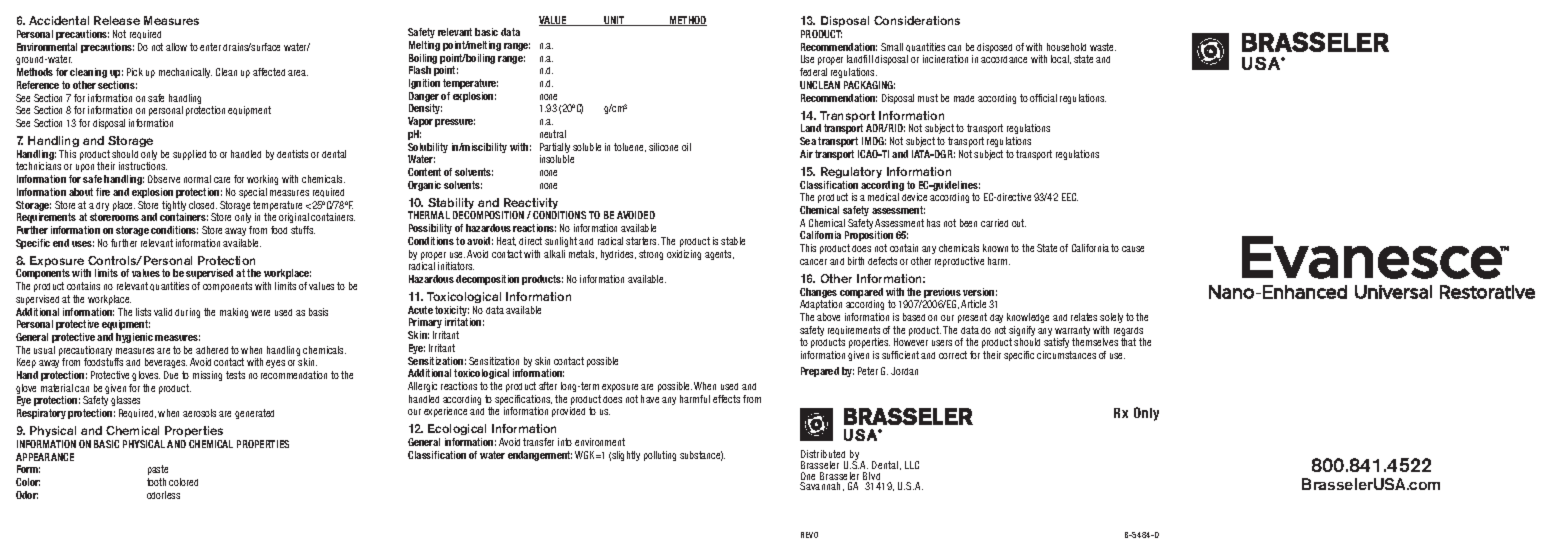 The height and width of the document is (555, 1568). I want to click on Sea, so click(808, 141).
